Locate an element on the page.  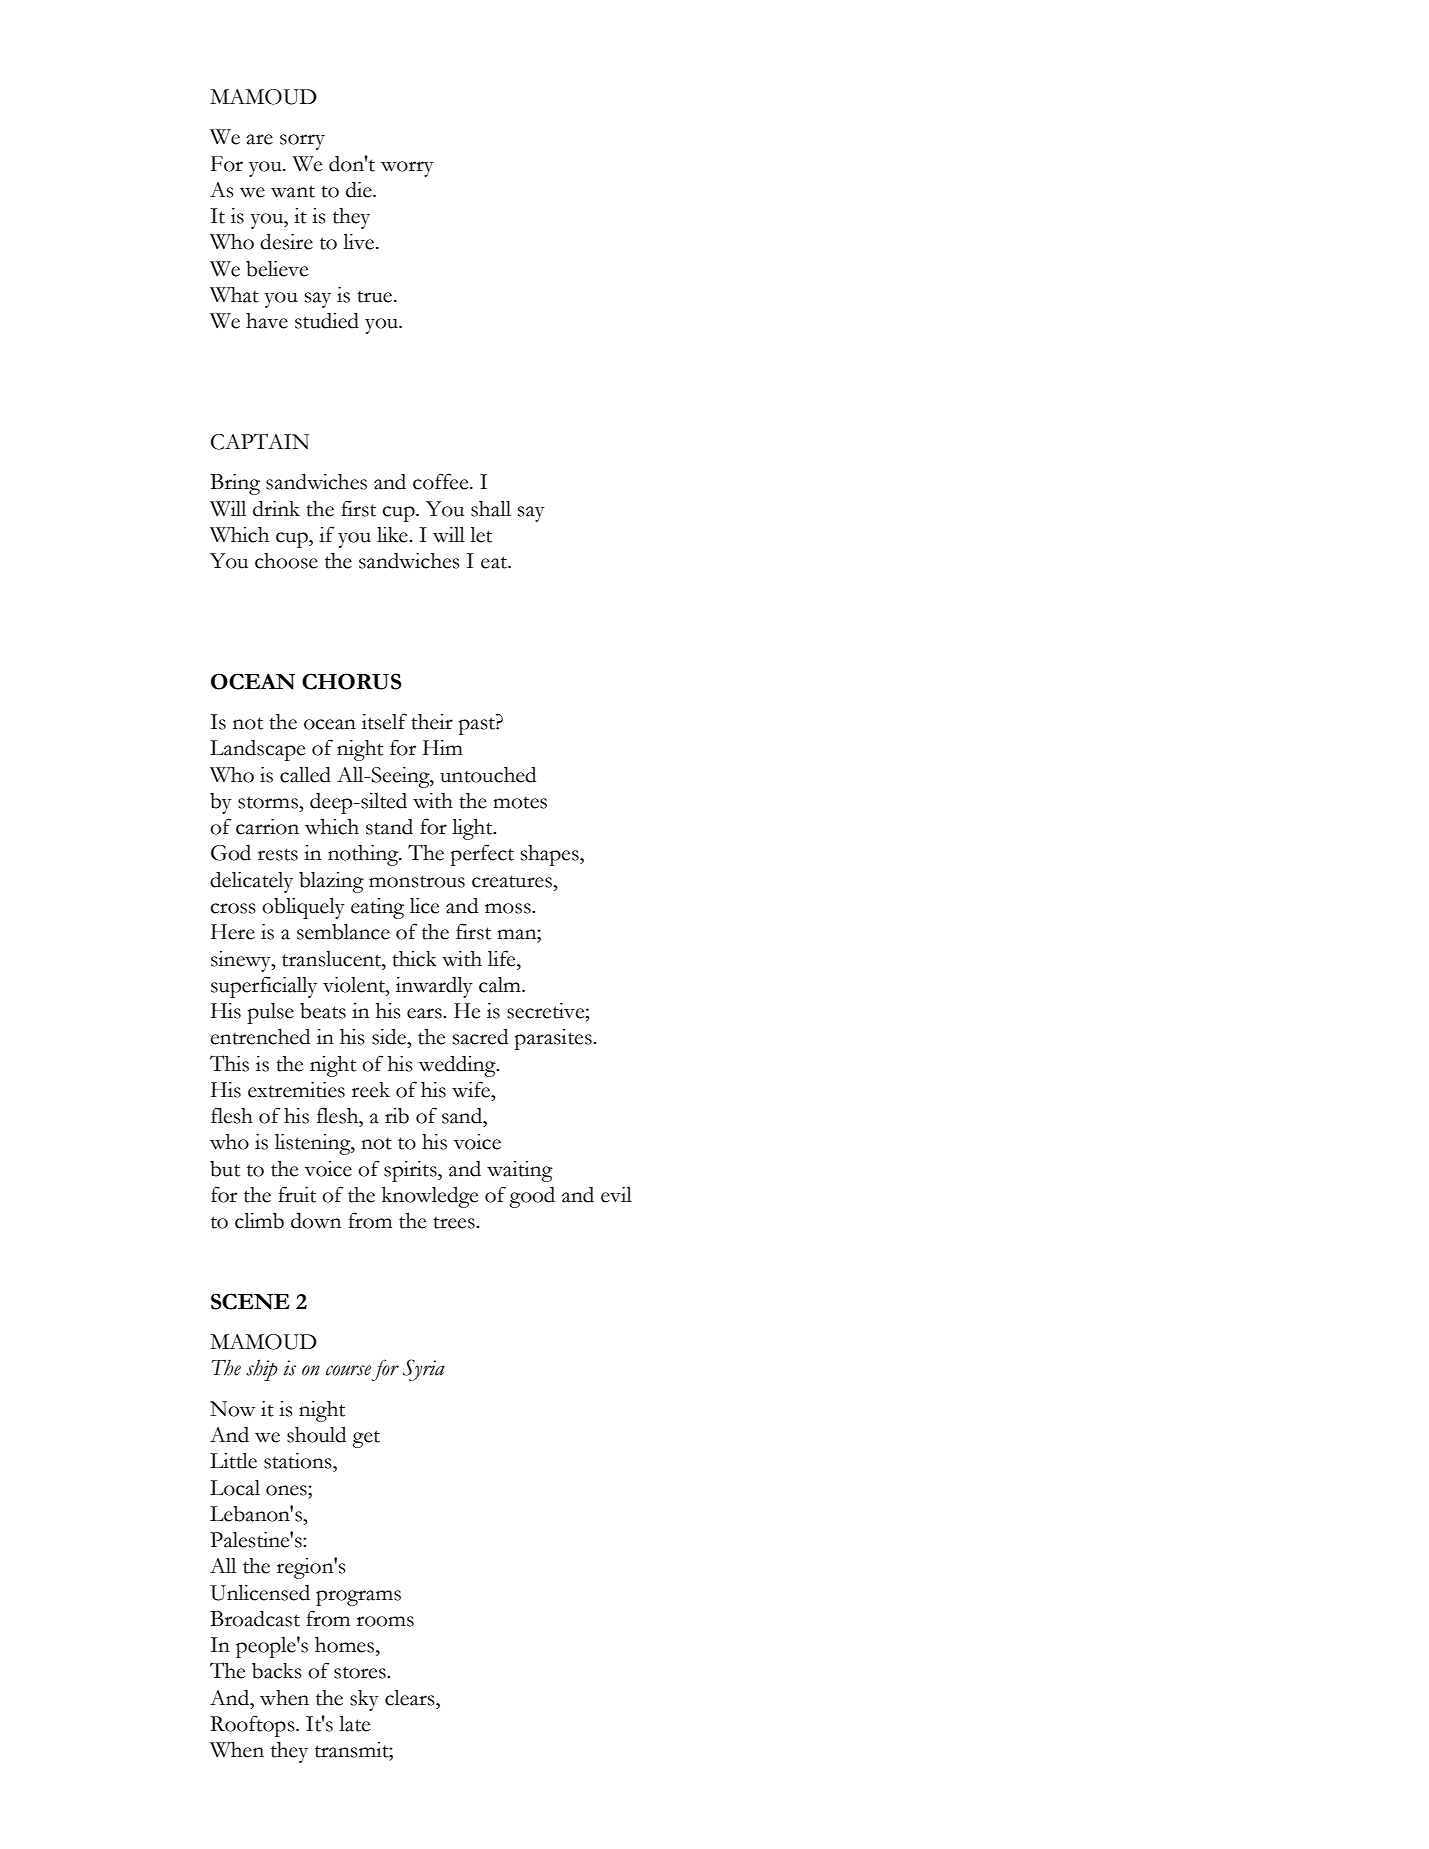
climb is located at coordinates (259, 1220).
